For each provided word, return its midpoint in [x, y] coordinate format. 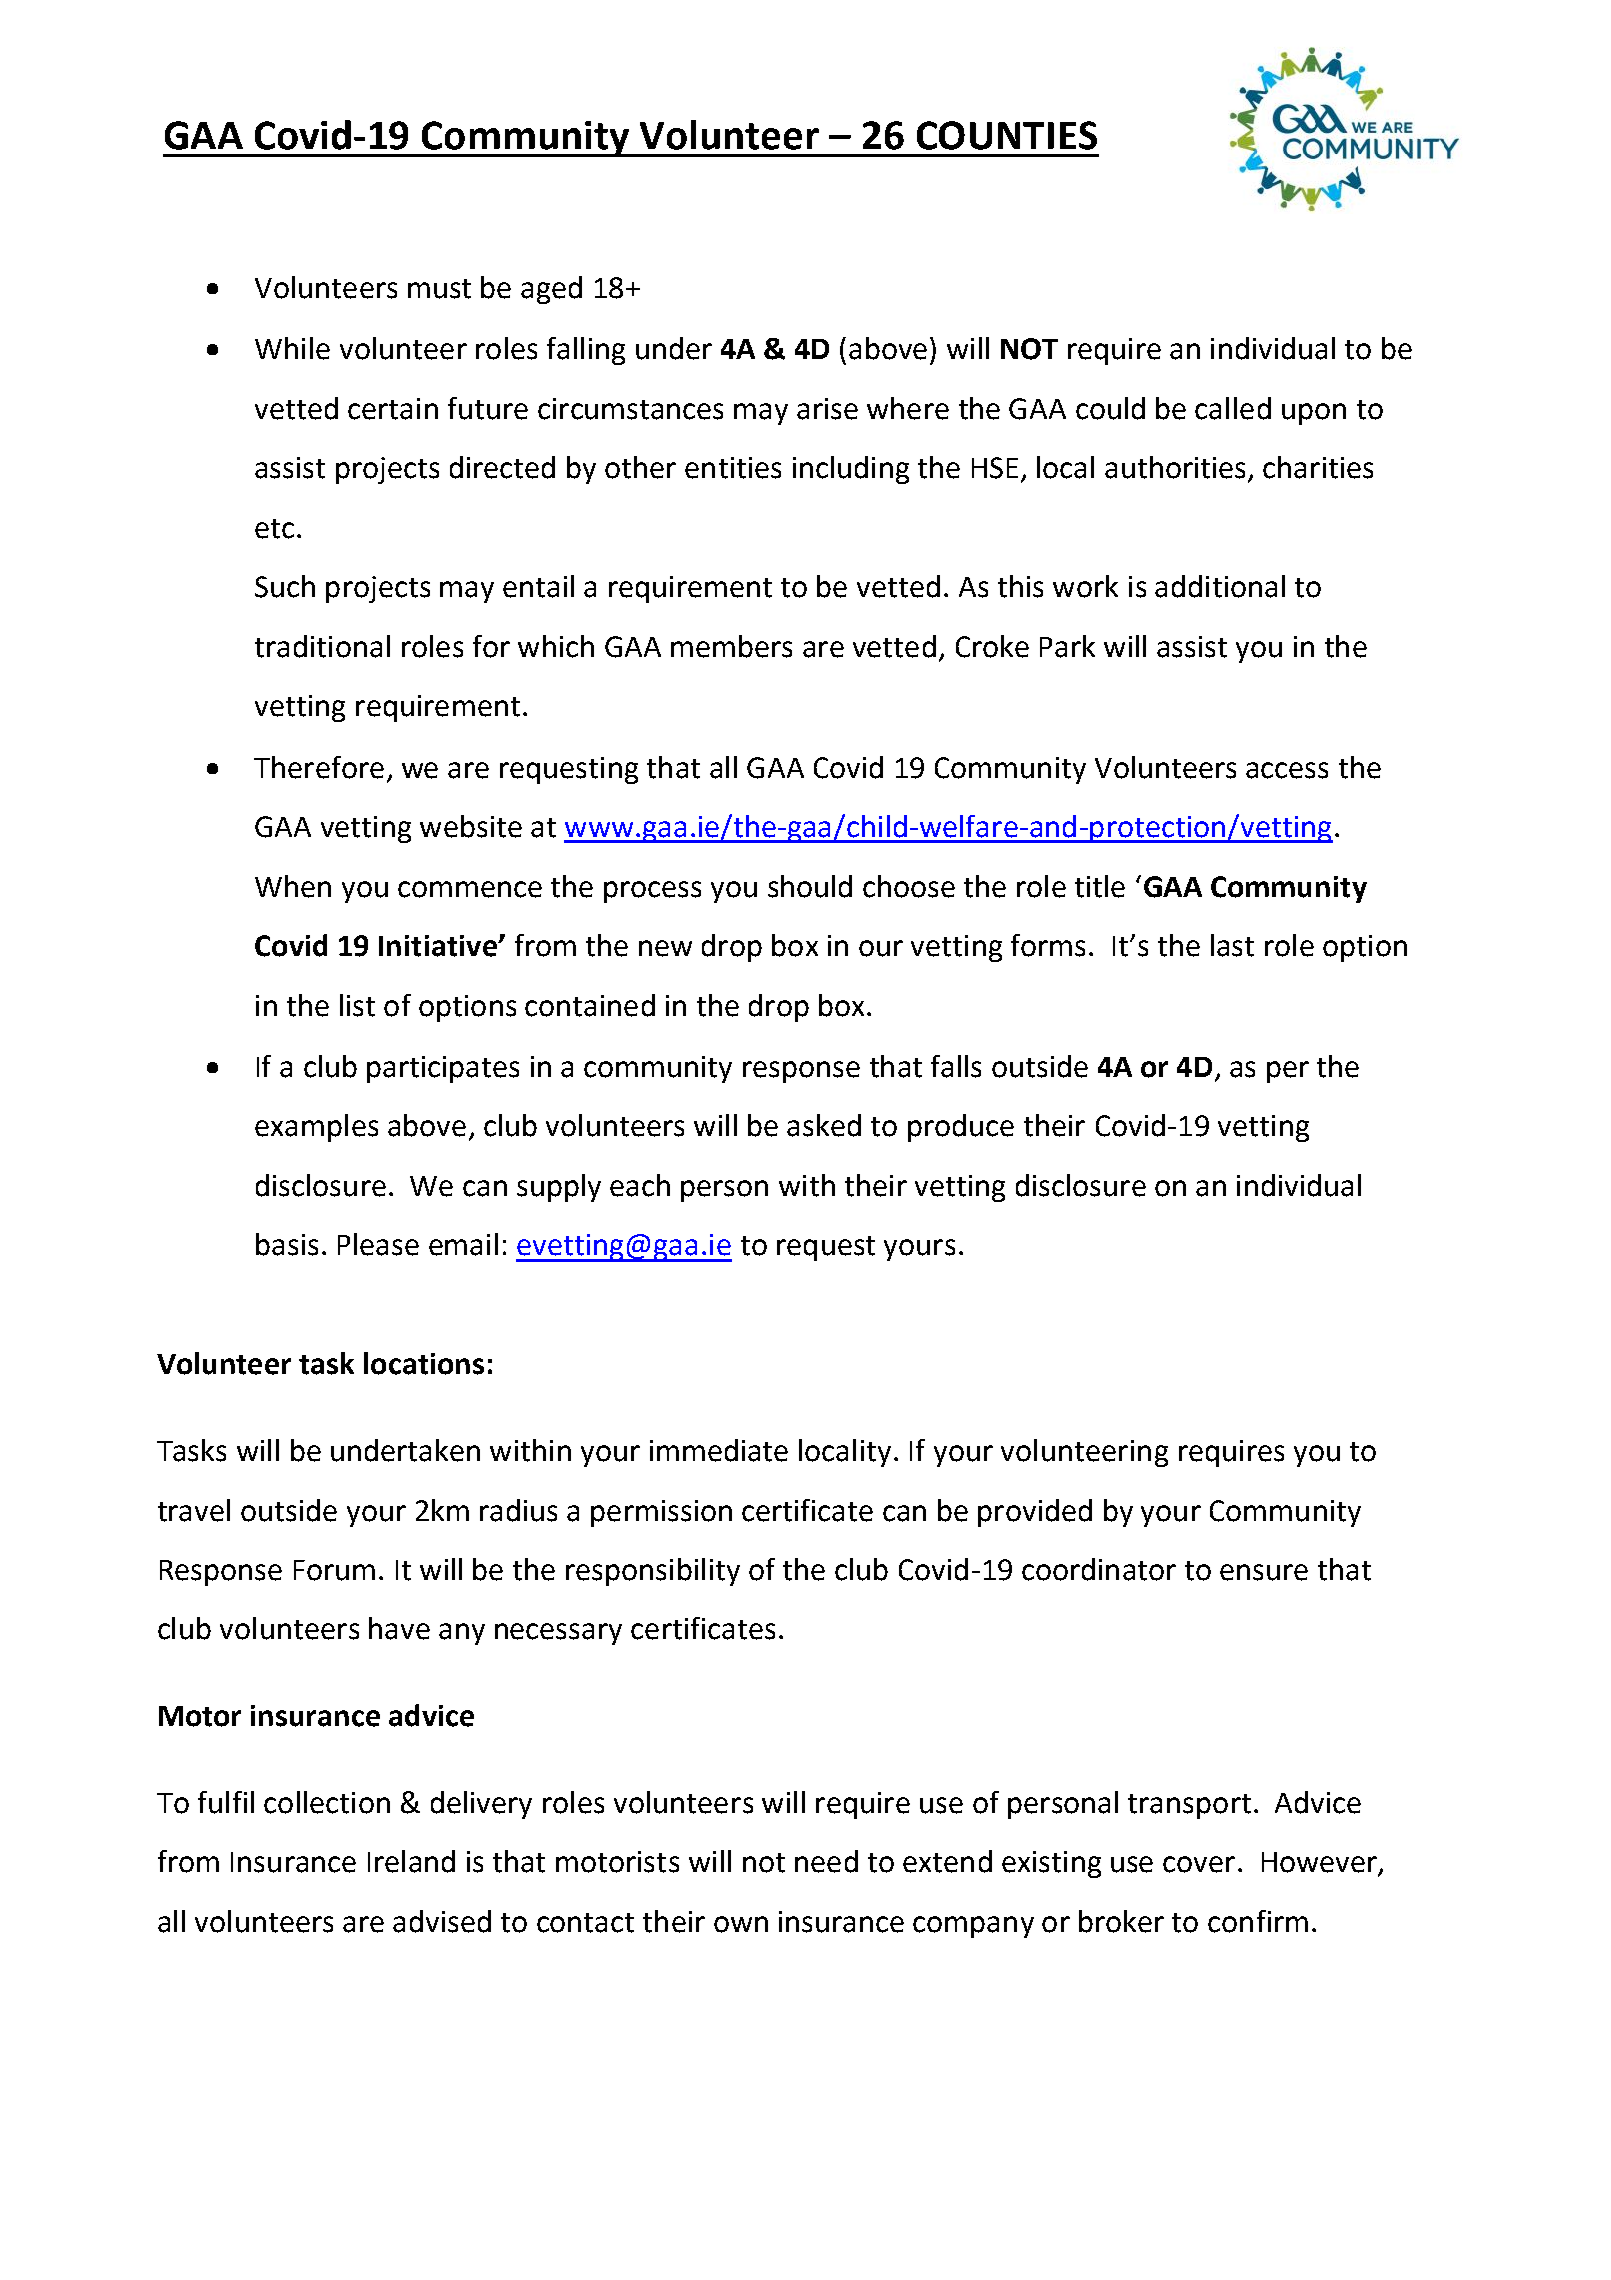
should [810, 886]
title [1100, 886]
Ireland [411, 1861]
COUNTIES [1007, 135]
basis [287, 1244]
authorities [1177, 468]
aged [551, 290]
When [293, 886]
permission [661, 1513]
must [439, 289]
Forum [334, 1570]
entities [733, 468]
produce [961, 1128]
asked [824, 1125]
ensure [1264, 1572]
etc [274, 529]
